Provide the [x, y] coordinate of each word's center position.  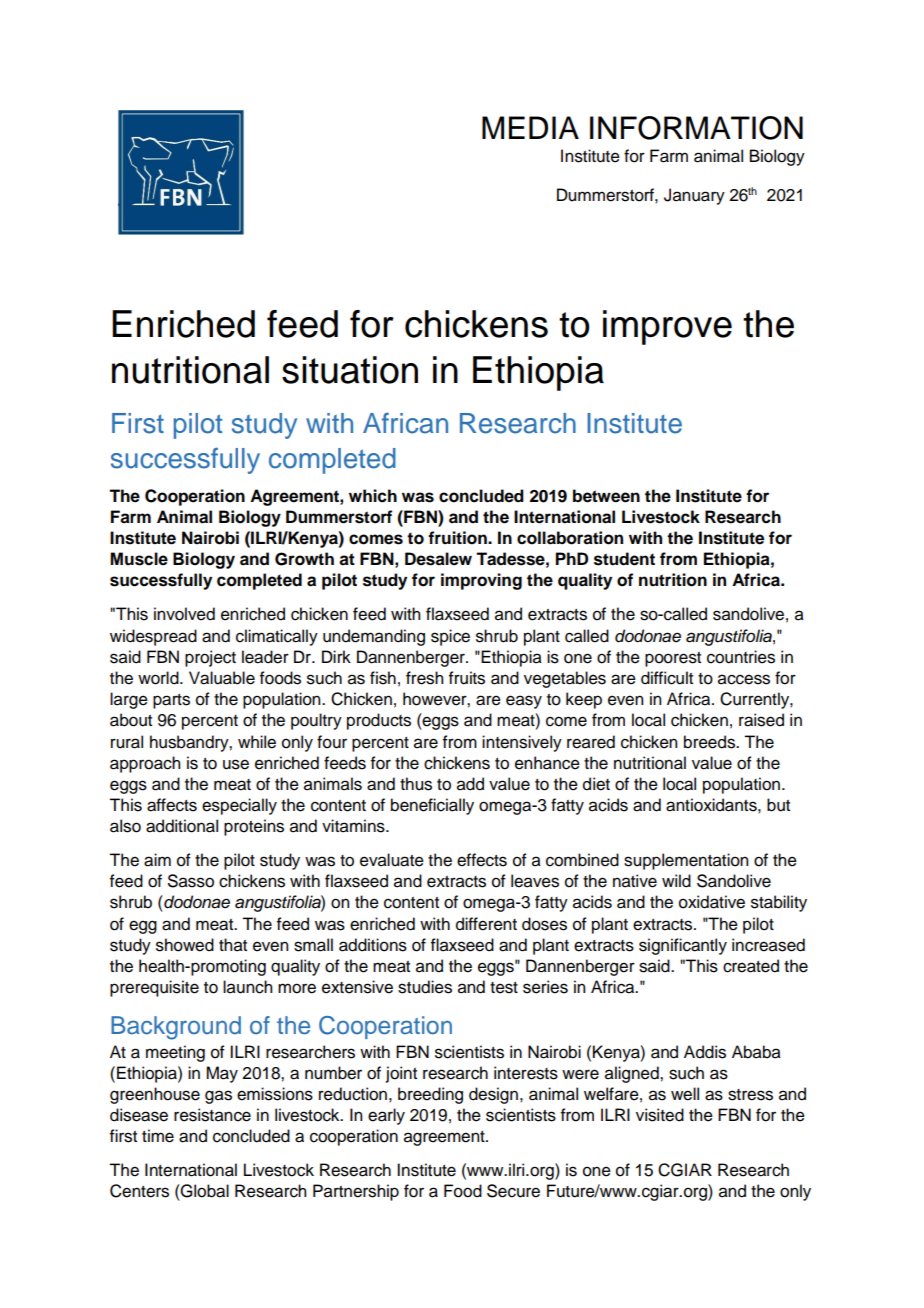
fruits [467, 678]
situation [350, 370]
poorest [673, 659]
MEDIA [530, 127]
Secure [513, 1191]
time [158, 1136]
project [210, 658]
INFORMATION [696, 128]
